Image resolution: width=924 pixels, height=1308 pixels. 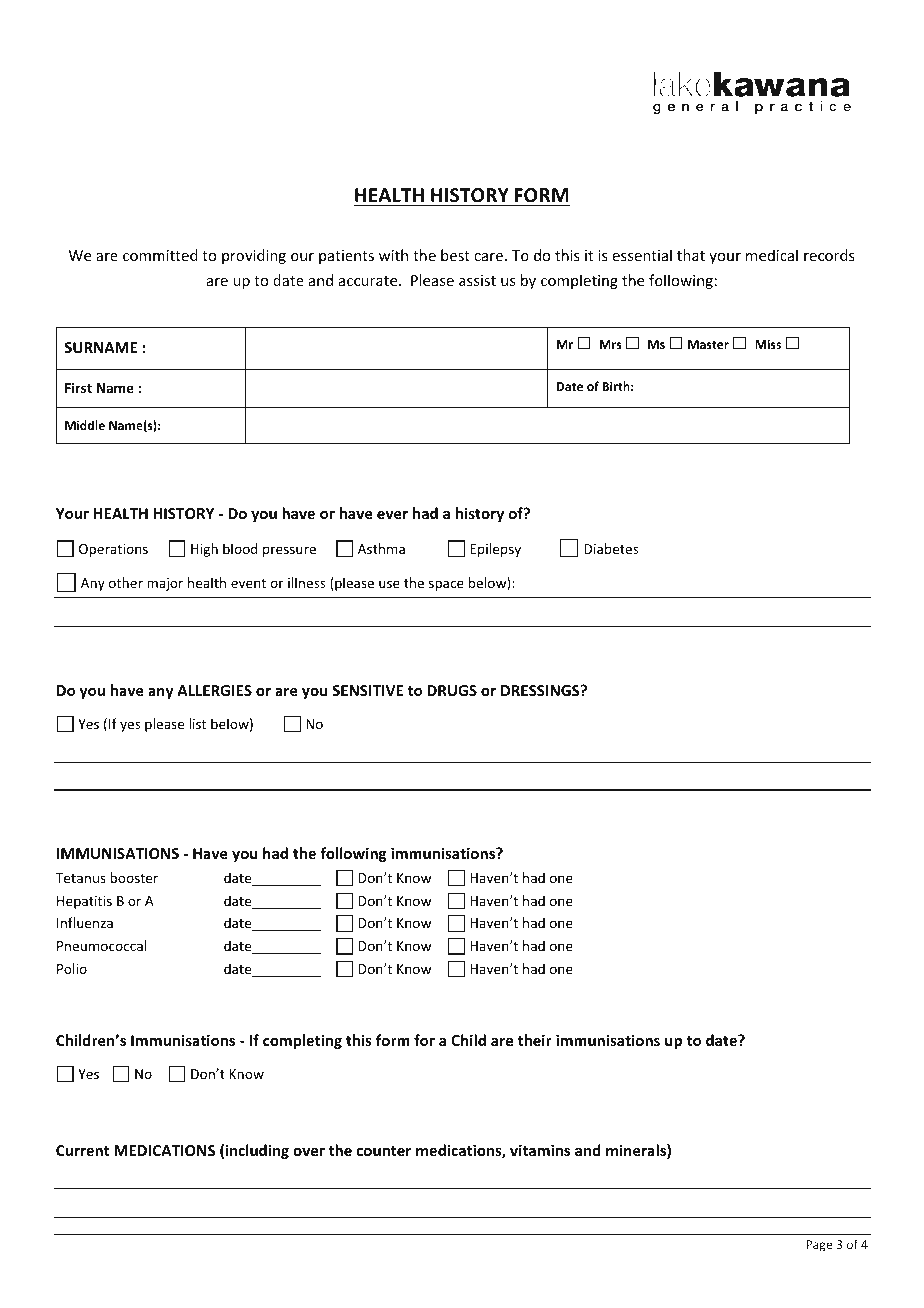 I want to click on committed, so click(x=160, y=255).
